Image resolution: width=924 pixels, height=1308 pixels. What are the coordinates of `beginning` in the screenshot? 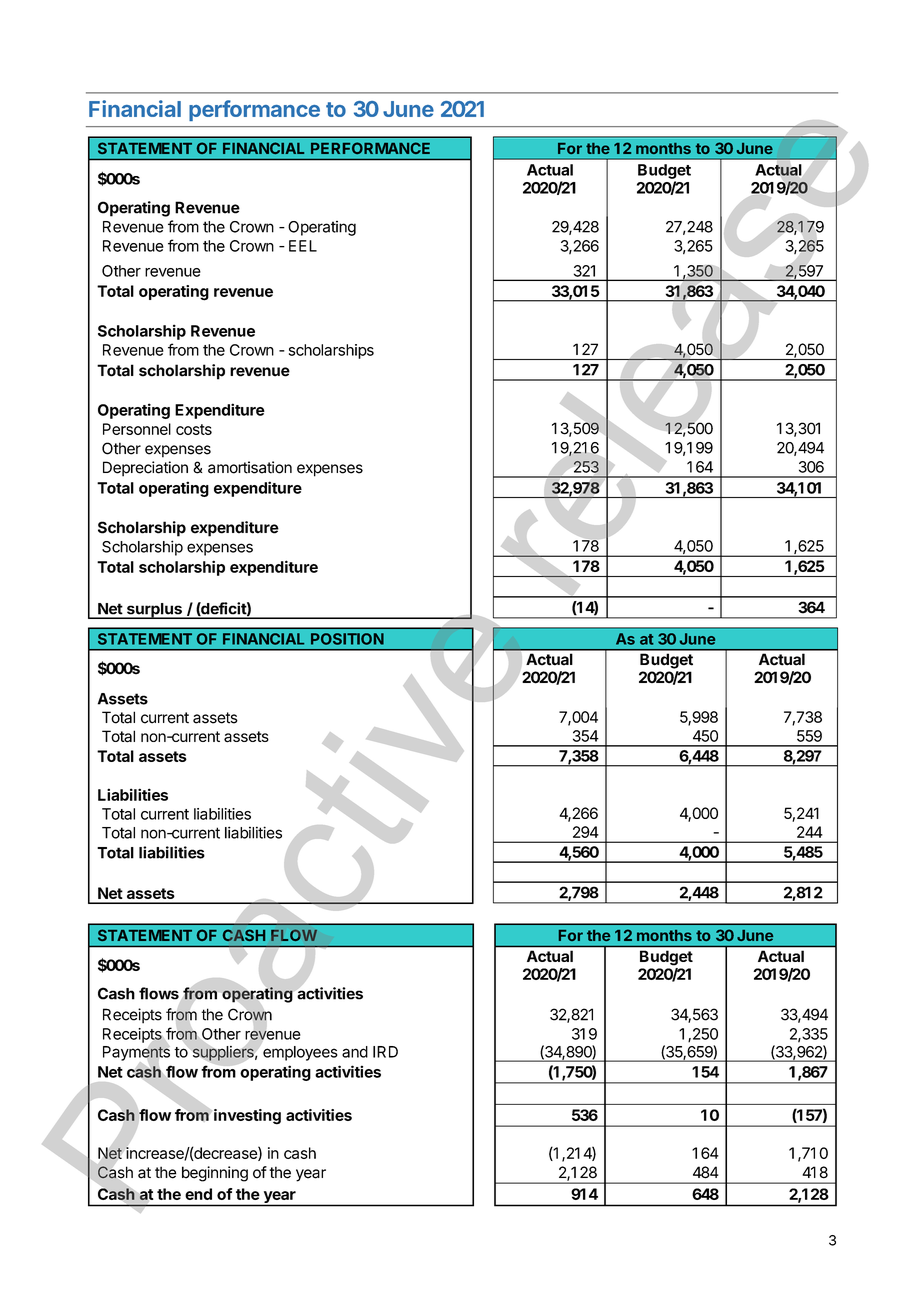 It's located at (215, 1174).
